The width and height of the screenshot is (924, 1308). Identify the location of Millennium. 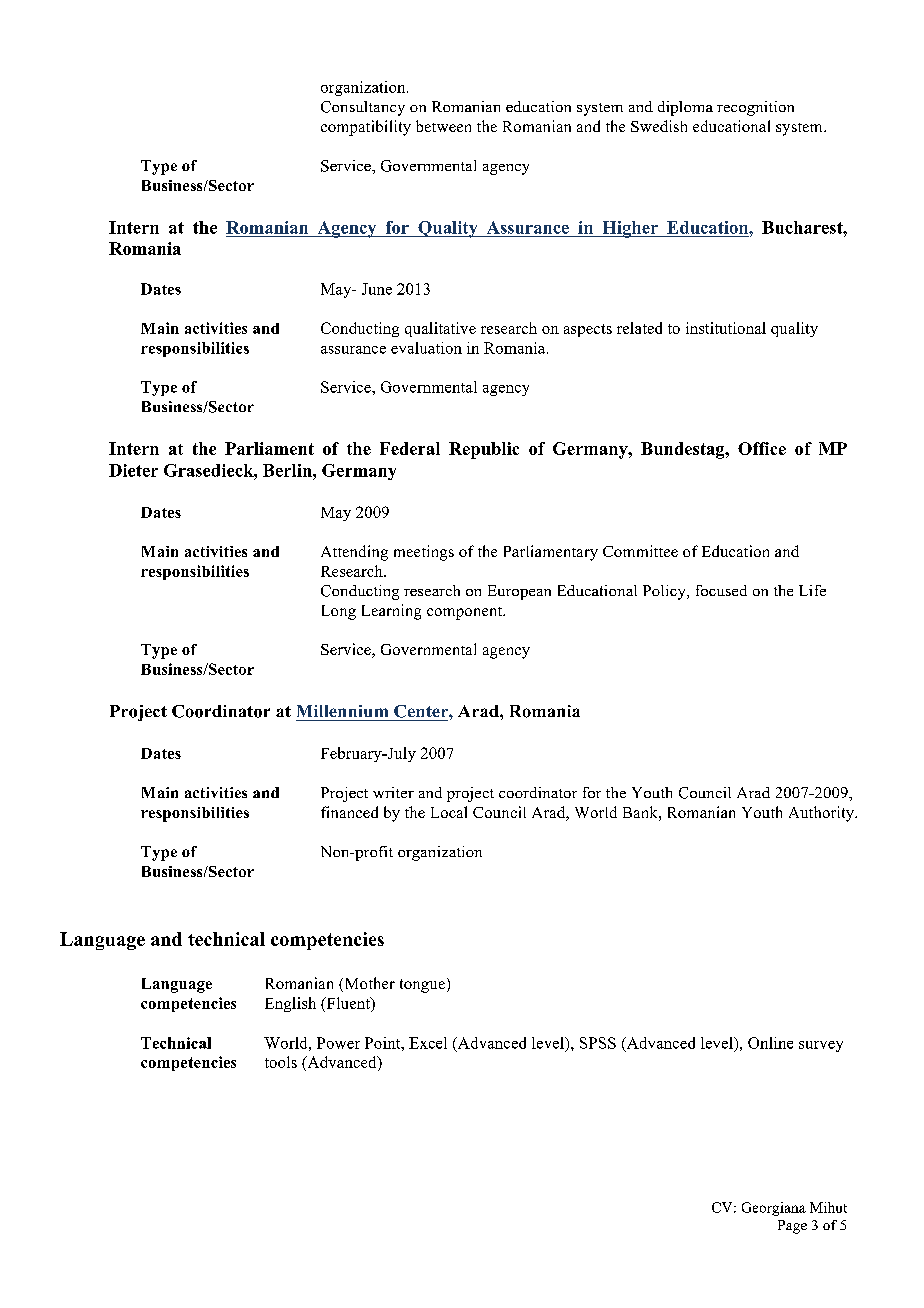
(342, 711).
